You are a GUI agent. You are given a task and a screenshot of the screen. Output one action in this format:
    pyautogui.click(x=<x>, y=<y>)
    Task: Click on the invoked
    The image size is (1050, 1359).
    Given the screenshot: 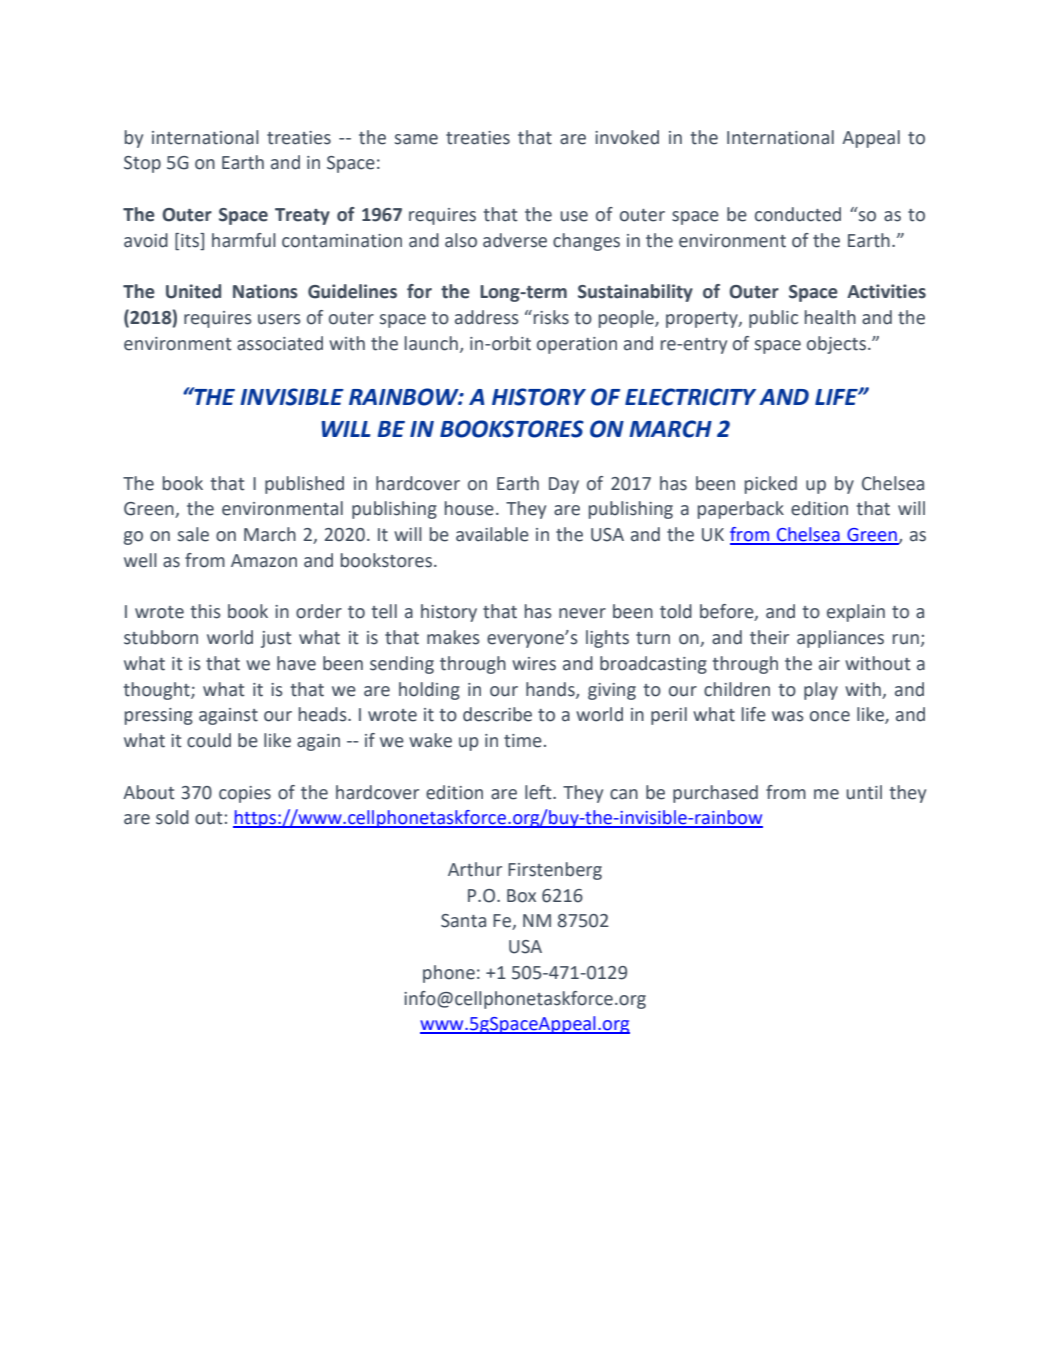 What is the action you would take?
    pyautogui.click(x=627, y=137)
